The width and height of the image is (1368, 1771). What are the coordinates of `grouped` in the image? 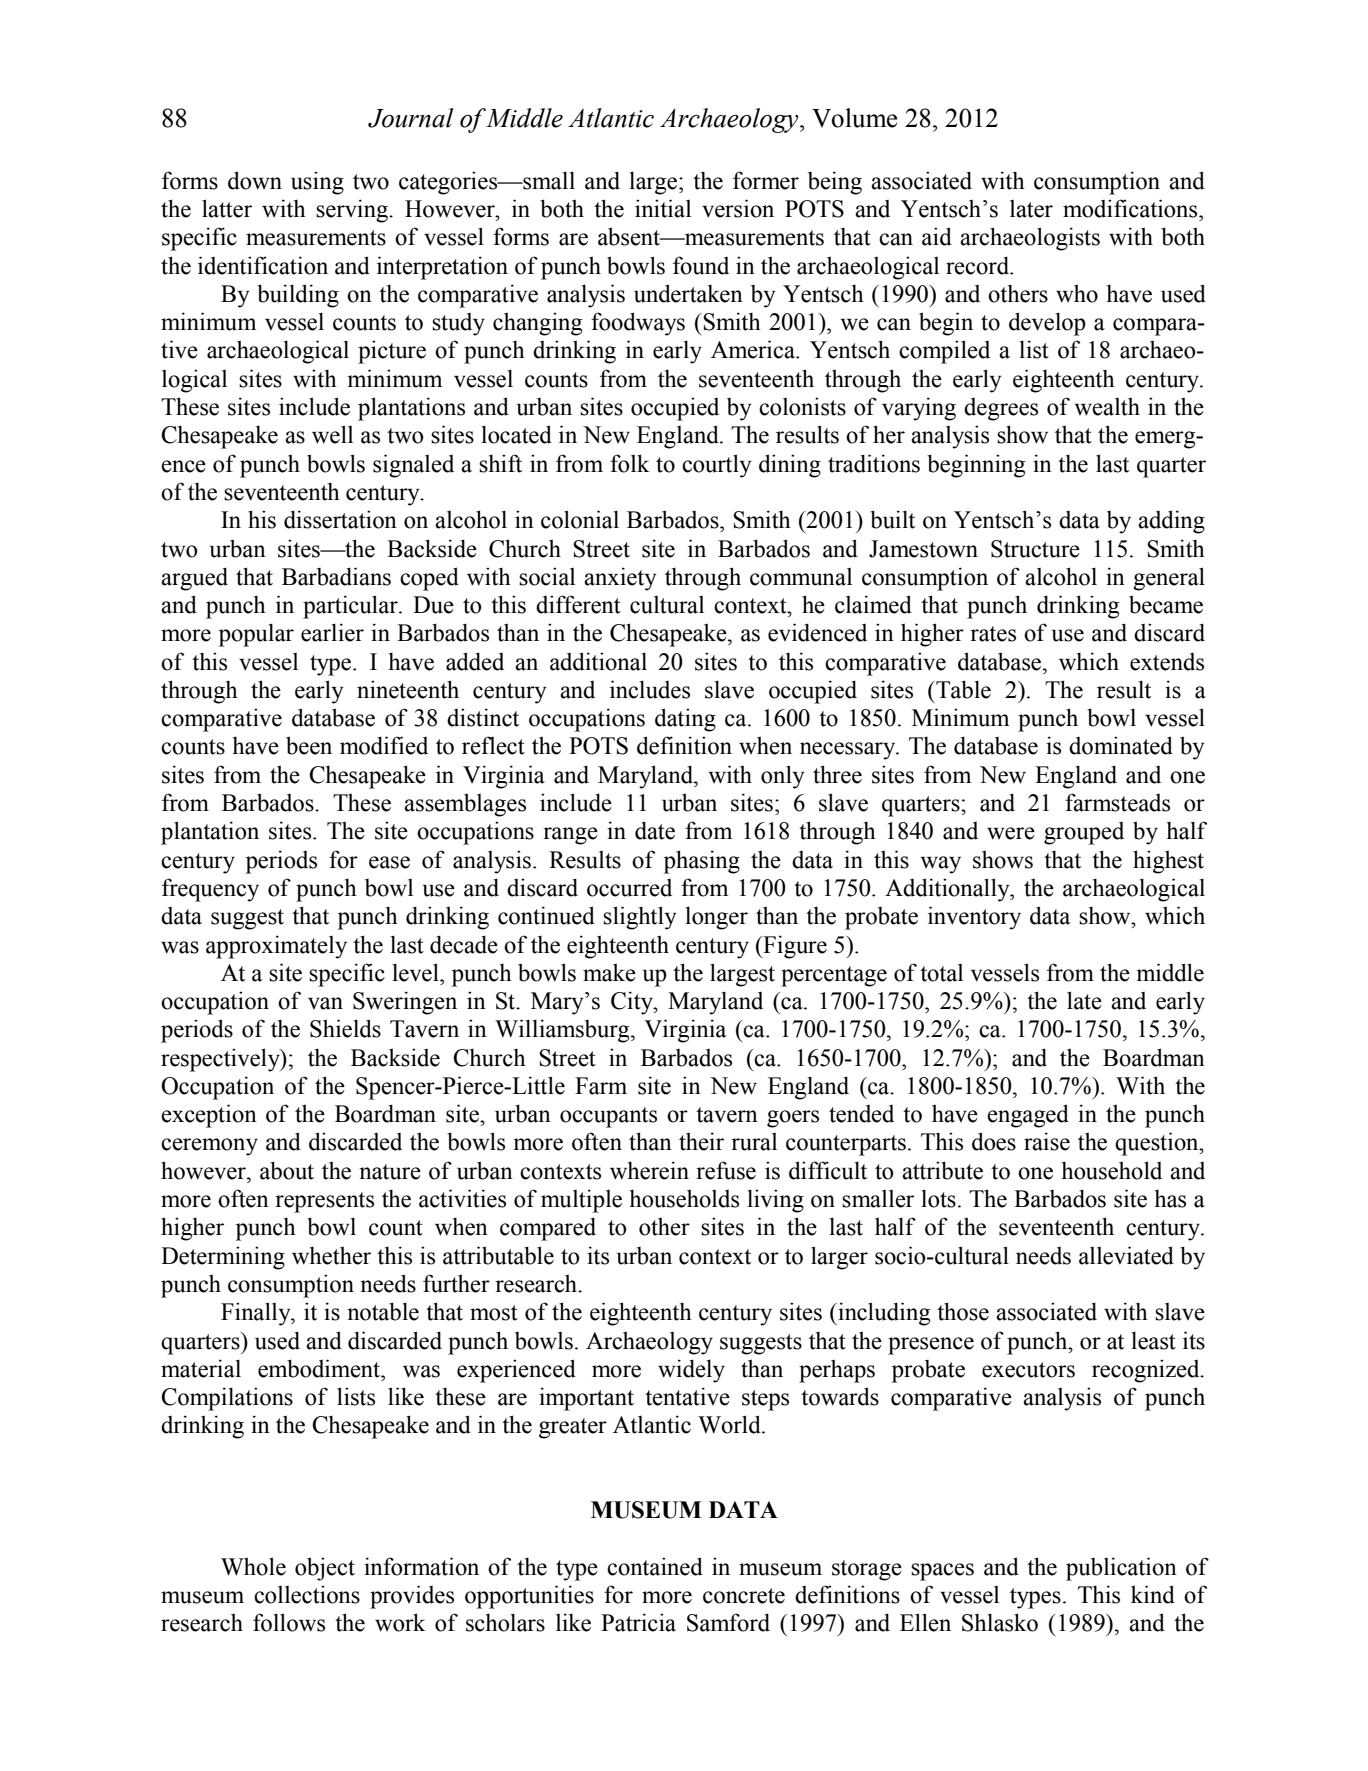 It's located at (1084, 833).
